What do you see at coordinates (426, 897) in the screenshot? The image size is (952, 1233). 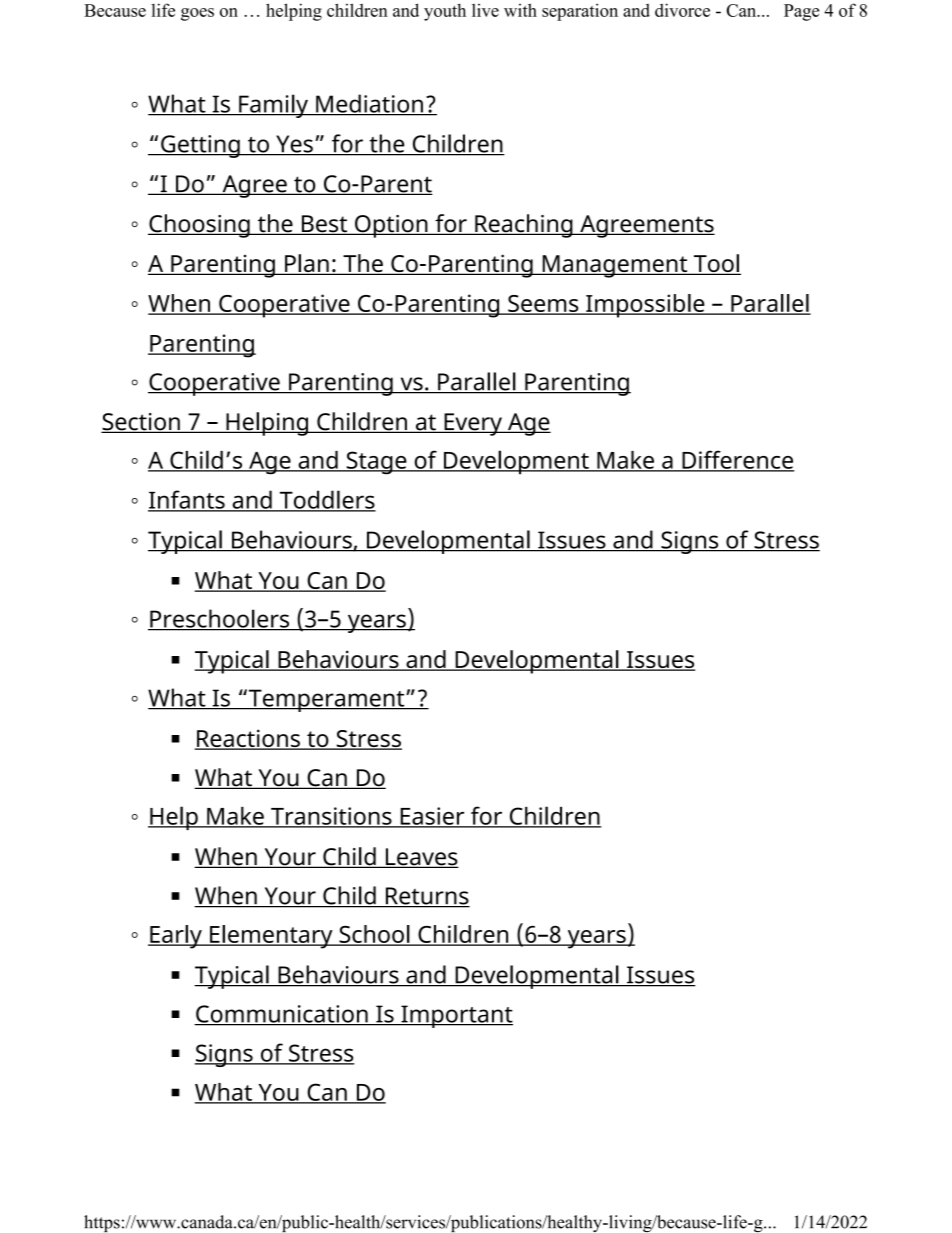 I see `Returns` at bounding box center [426, 897].
